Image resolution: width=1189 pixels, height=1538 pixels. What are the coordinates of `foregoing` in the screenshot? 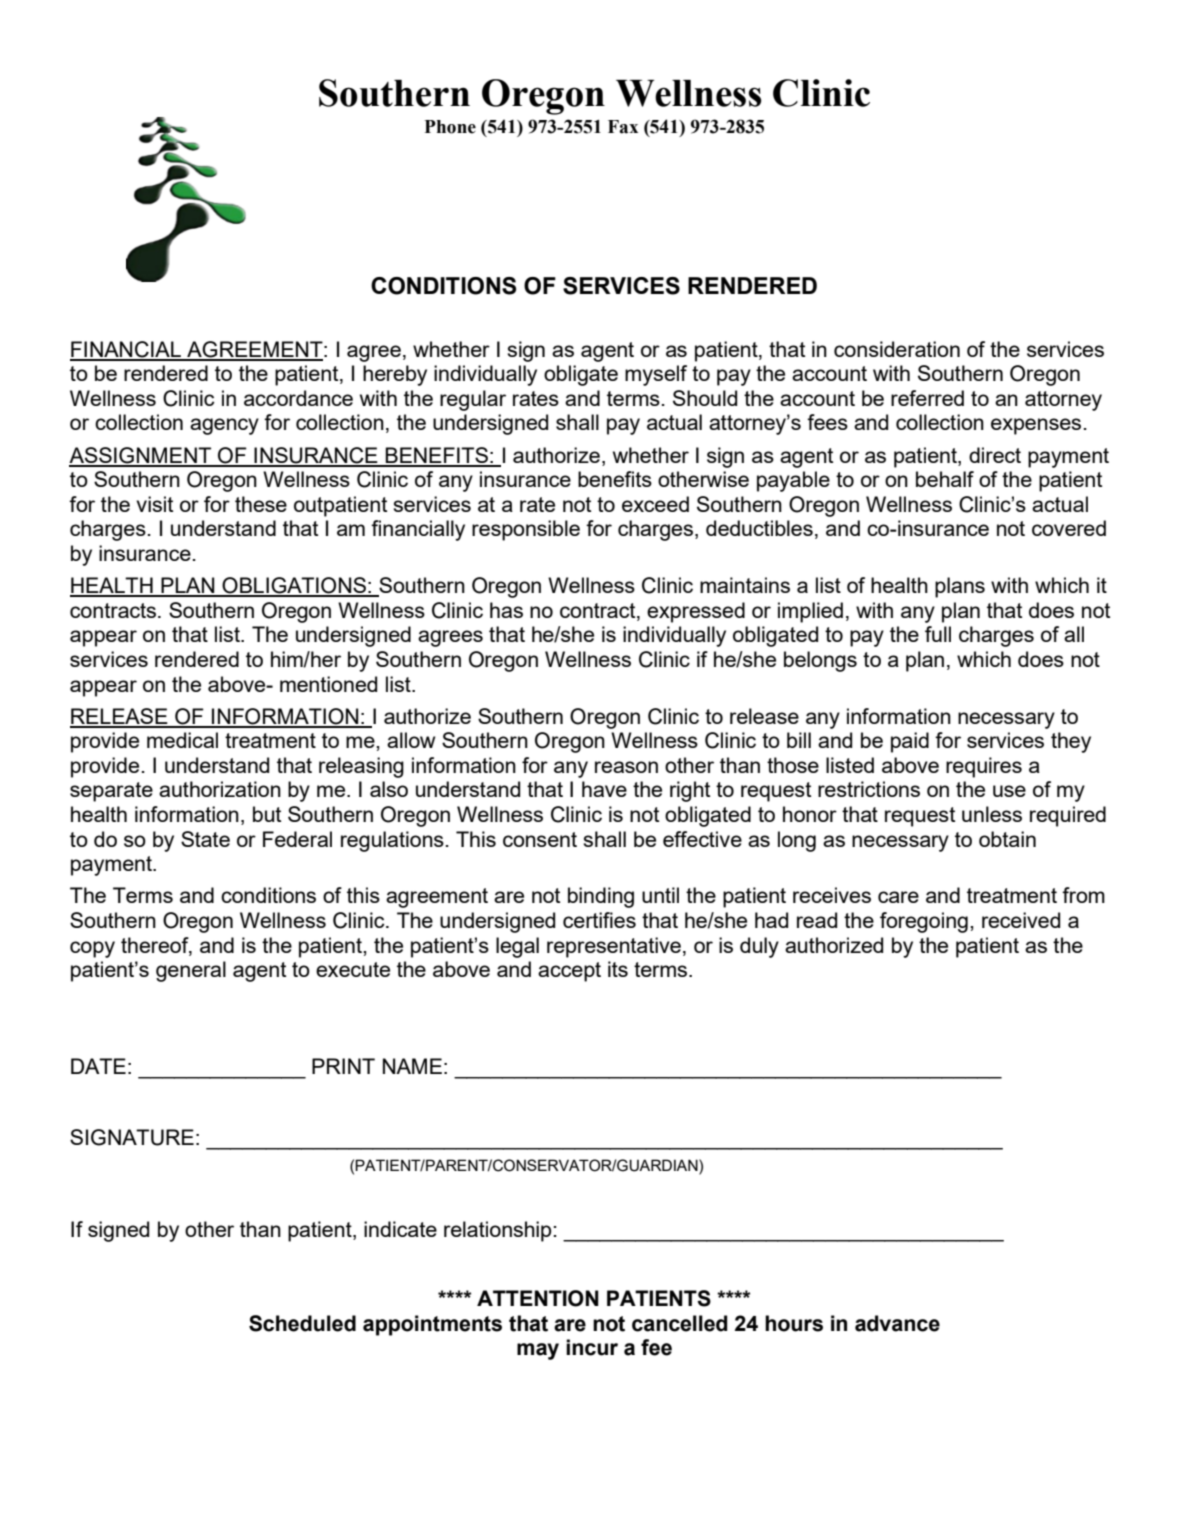 It's located at (924, 922).
